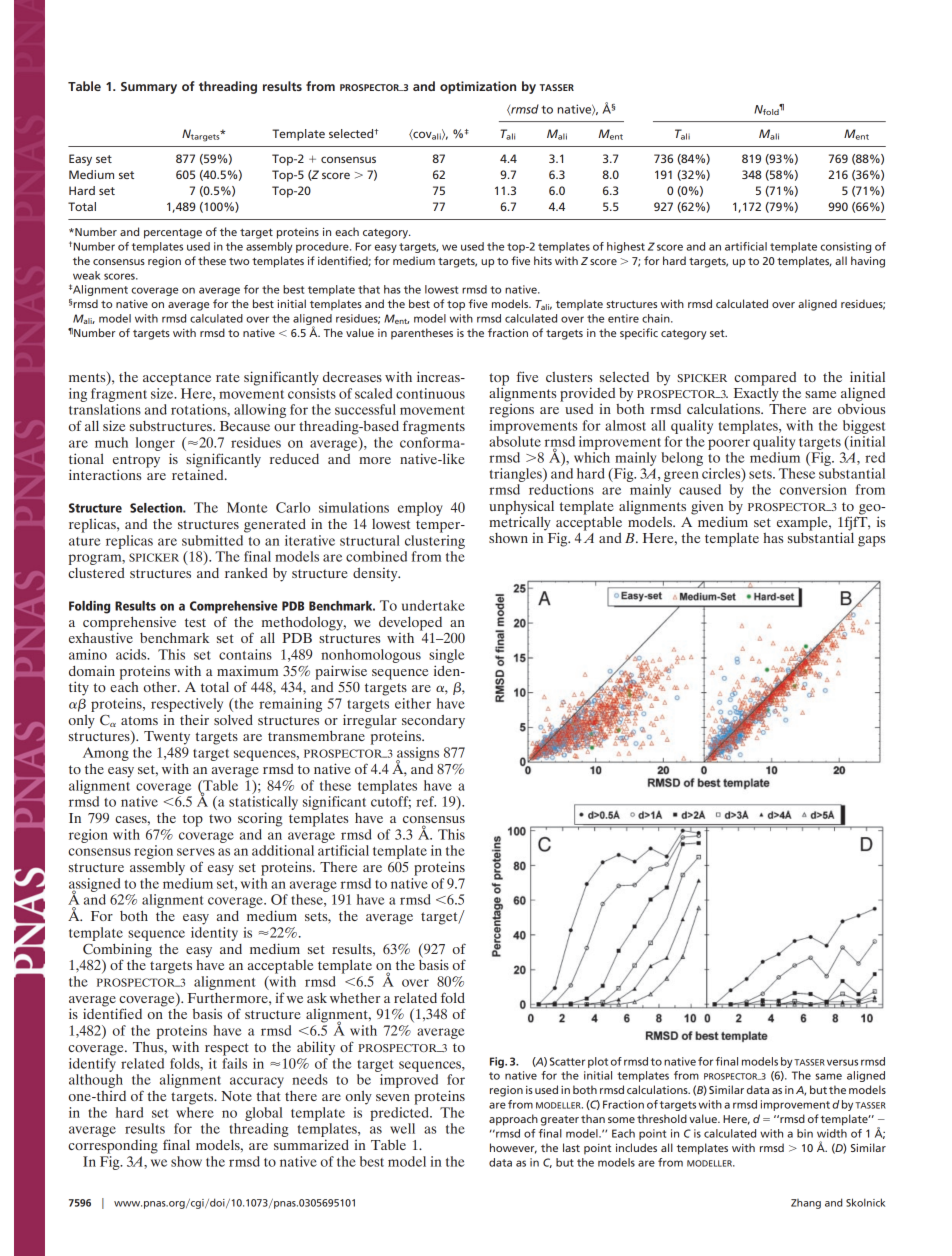 This screenshot has height=1256, width=952. I want to click on continuous, so click(430, 393).
